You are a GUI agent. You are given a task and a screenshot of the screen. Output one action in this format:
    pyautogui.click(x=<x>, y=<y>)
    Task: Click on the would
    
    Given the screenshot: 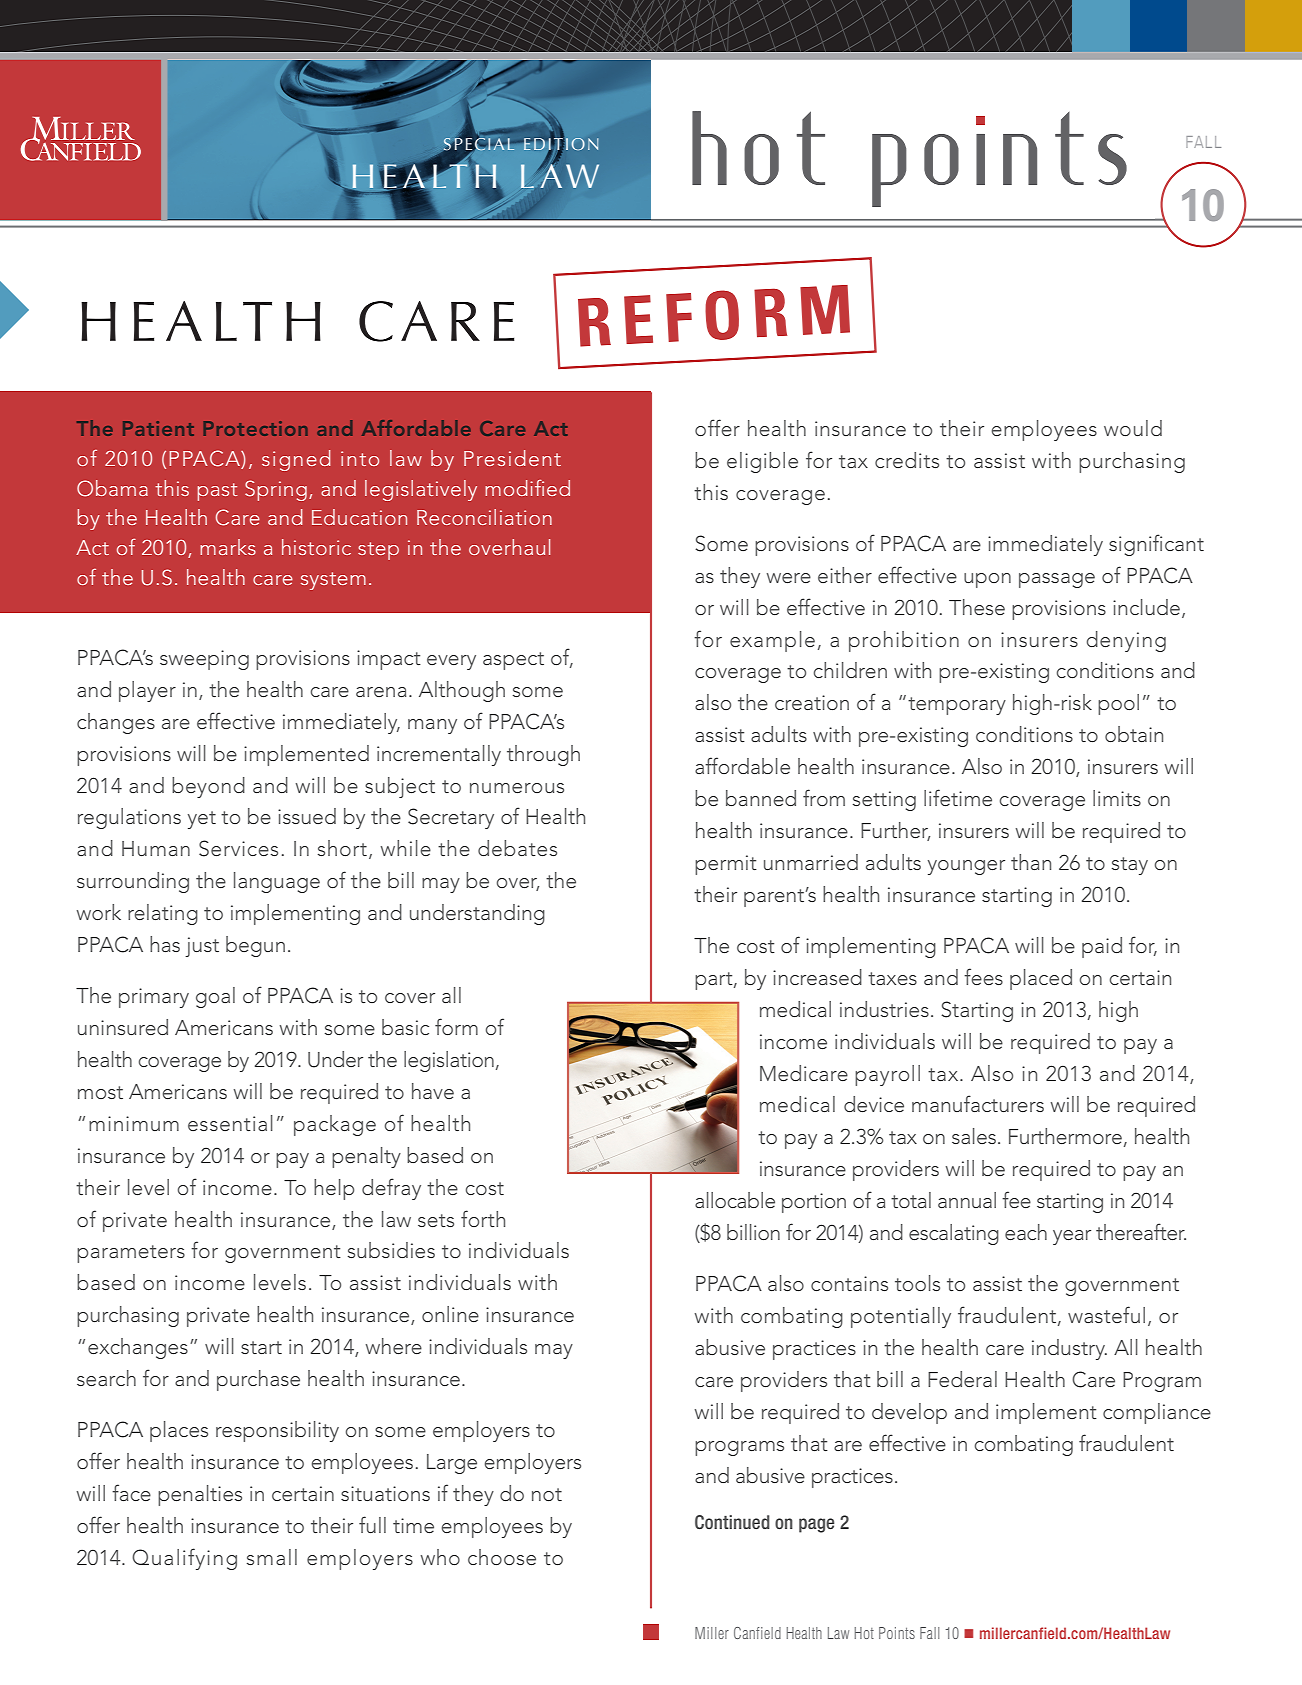 What is the action you would take?
    pyautogui.click(x=1133, y=428)
